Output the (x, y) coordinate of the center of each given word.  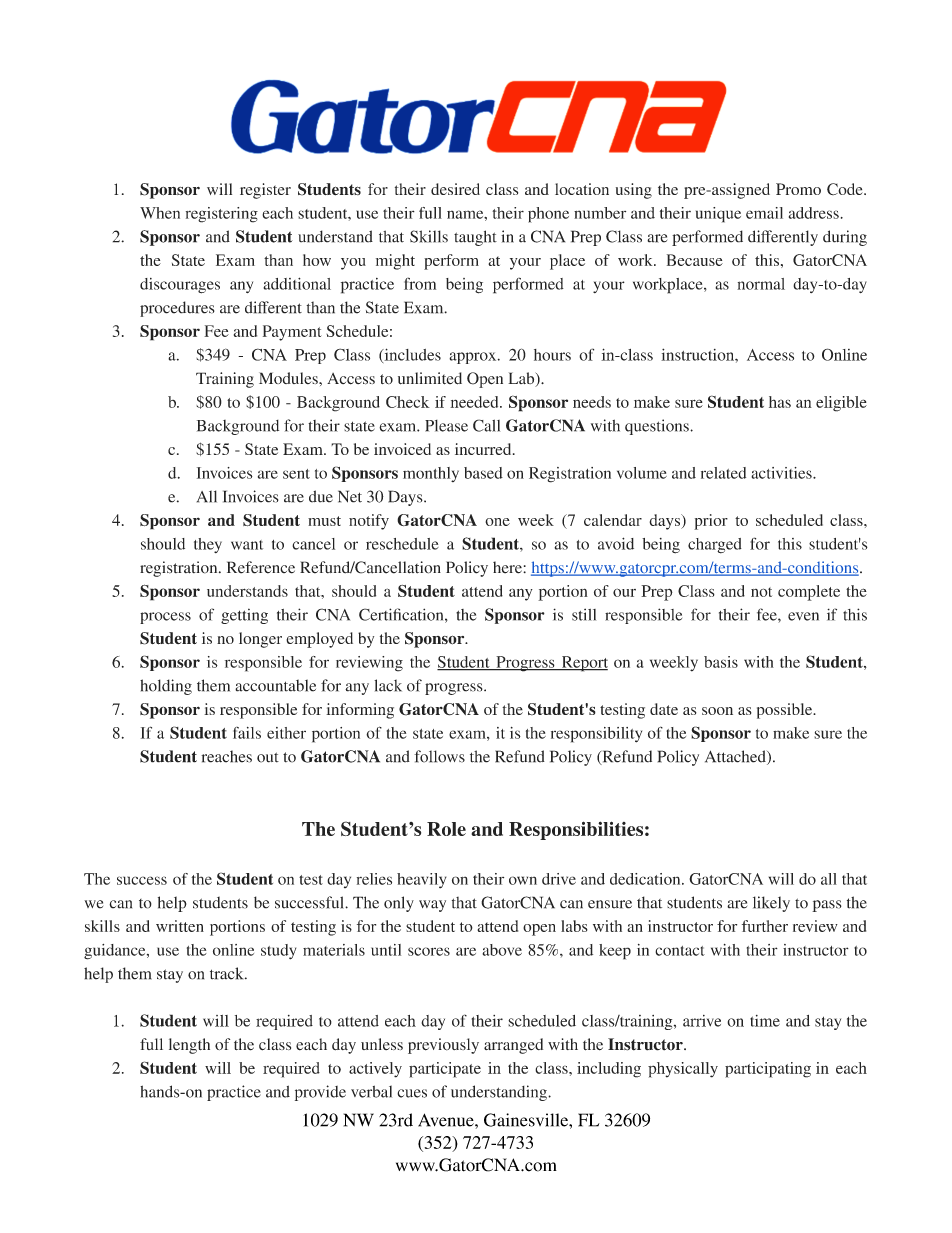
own (523, 880)
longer (260, 640)
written (180, 926)
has (780, 402)
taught (475, 238)
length (189, 1046)
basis (721, 662)
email (764, 213)
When (160, 213)
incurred (484, 449)
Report (583, 664)
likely (771, 904)
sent (296, 474)
